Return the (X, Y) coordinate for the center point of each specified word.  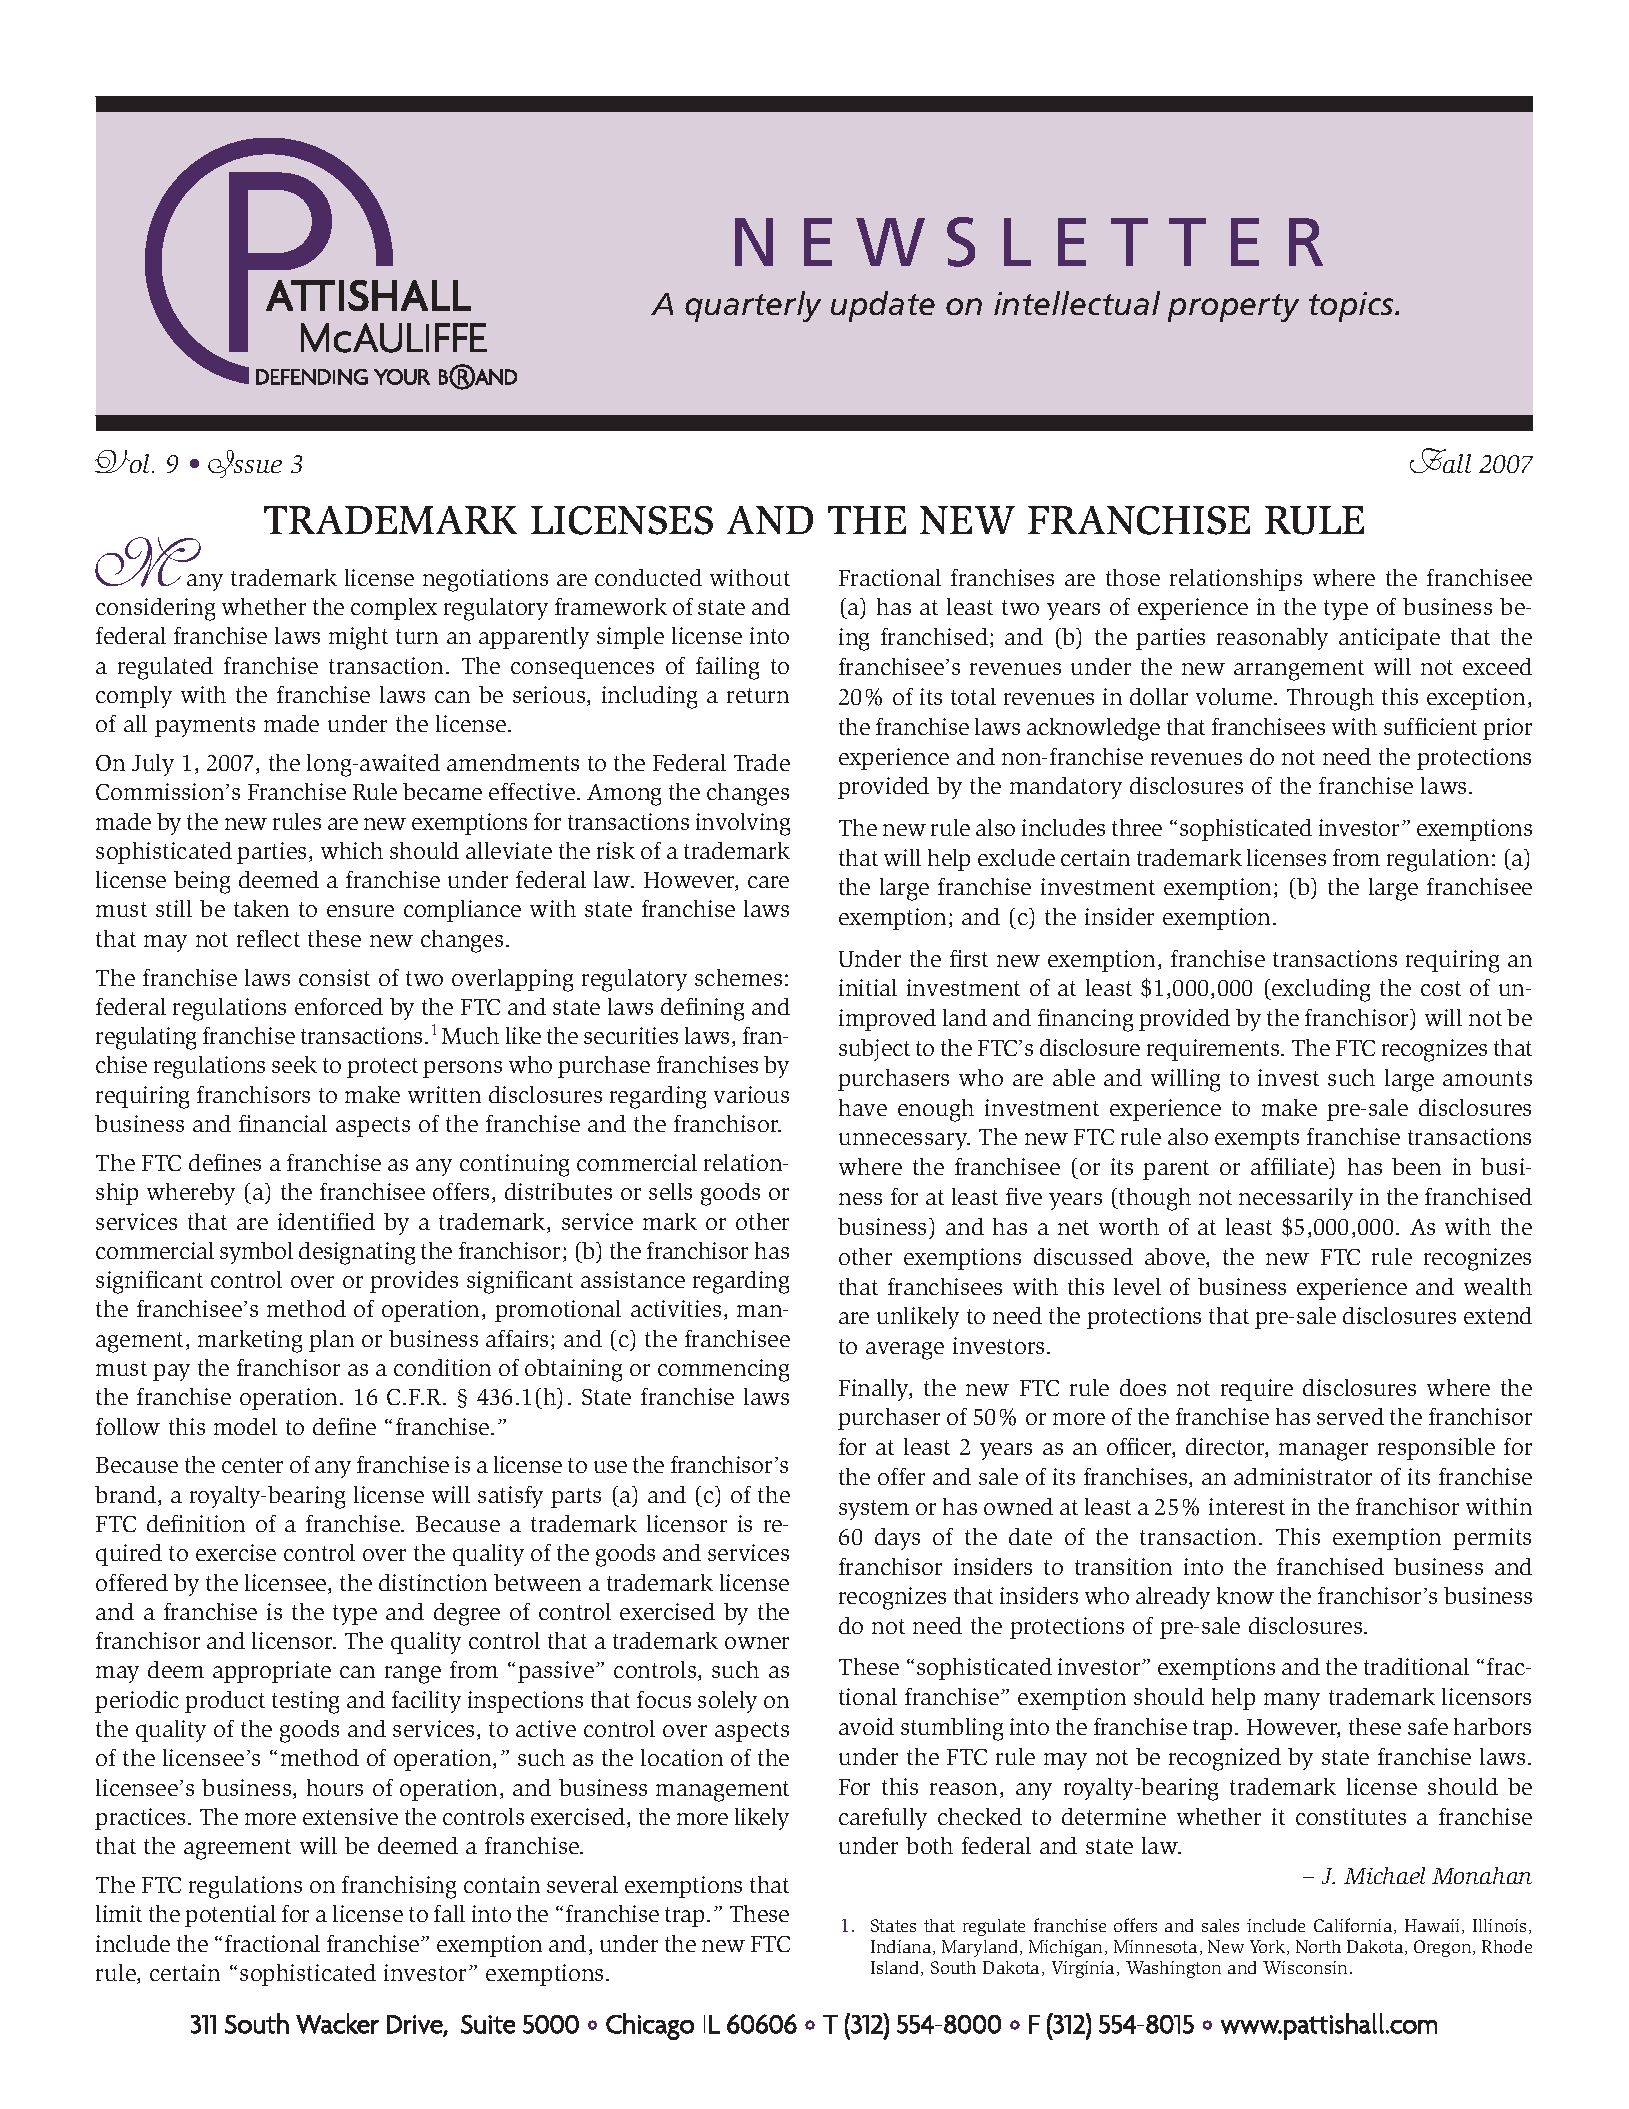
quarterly (753, 306)
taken (261, 908)
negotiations (485, 580)
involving (743, 824)
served (1350, 1416)
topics (1353, 307)
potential (230, 1916)
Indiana (902, 1947)
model (245, 1426)
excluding (1320, 990)
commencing (723, 1370)
